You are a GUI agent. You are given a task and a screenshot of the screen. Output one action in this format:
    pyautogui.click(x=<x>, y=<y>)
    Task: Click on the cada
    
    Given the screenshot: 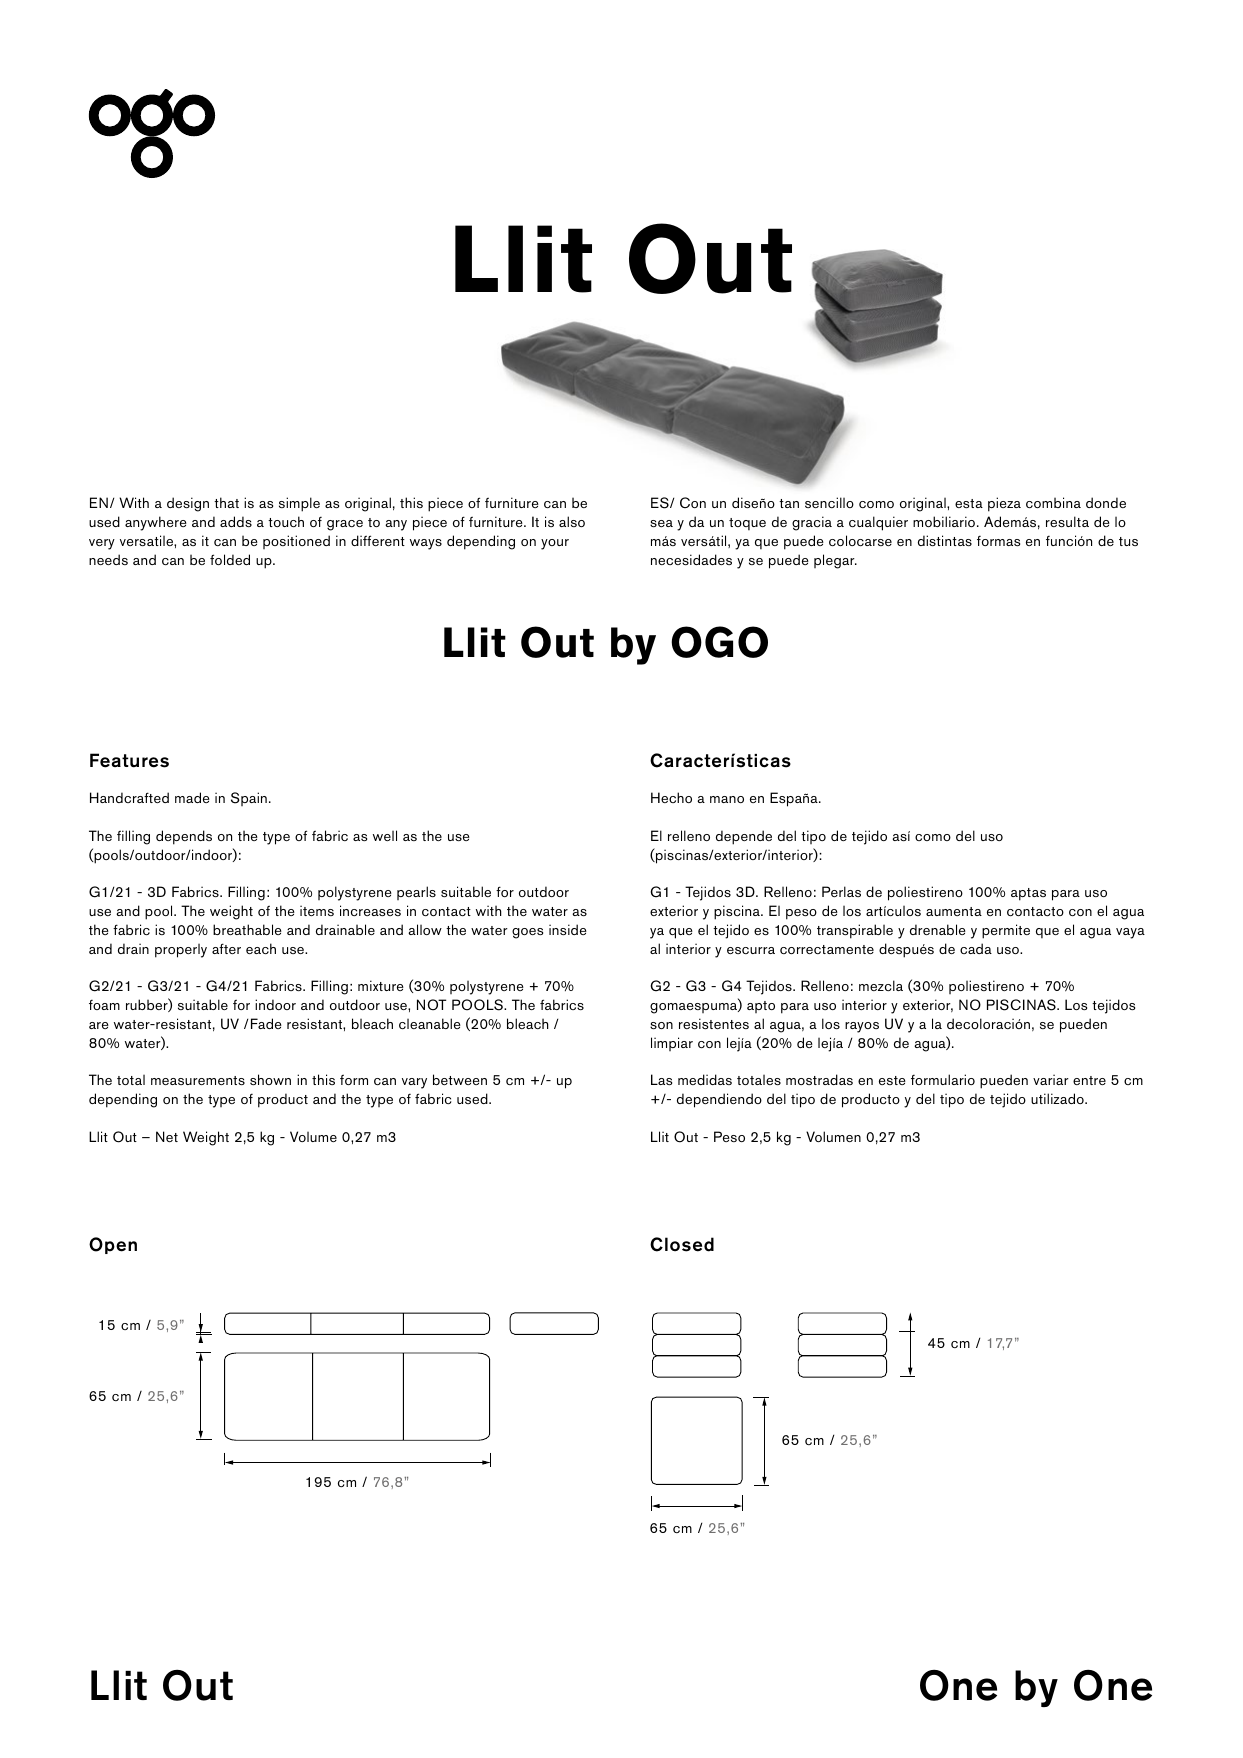 What is the action you would take?
    pyautogui.click(x=976, y=948)
